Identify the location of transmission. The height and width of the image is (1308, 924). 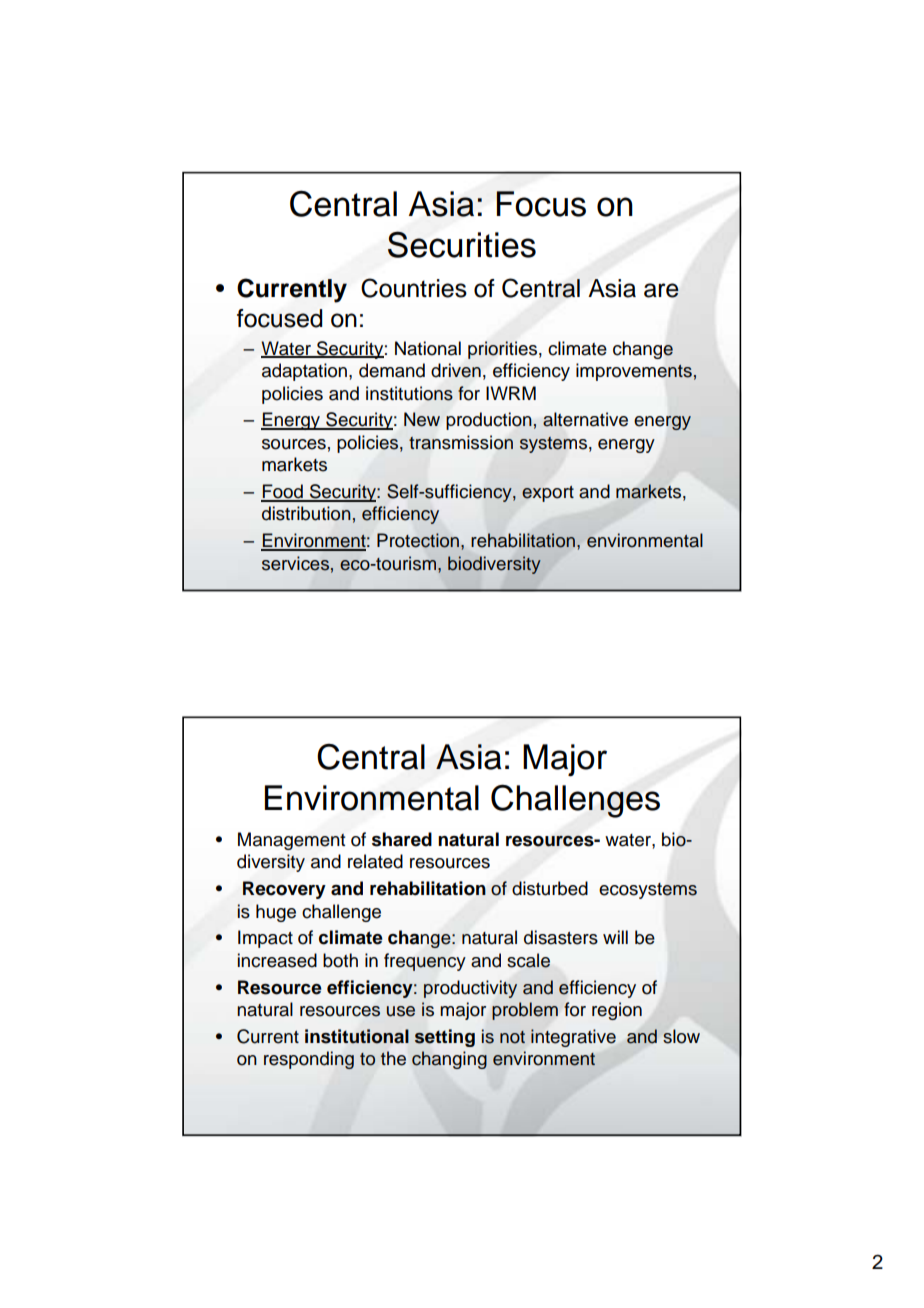
(461, 442).
